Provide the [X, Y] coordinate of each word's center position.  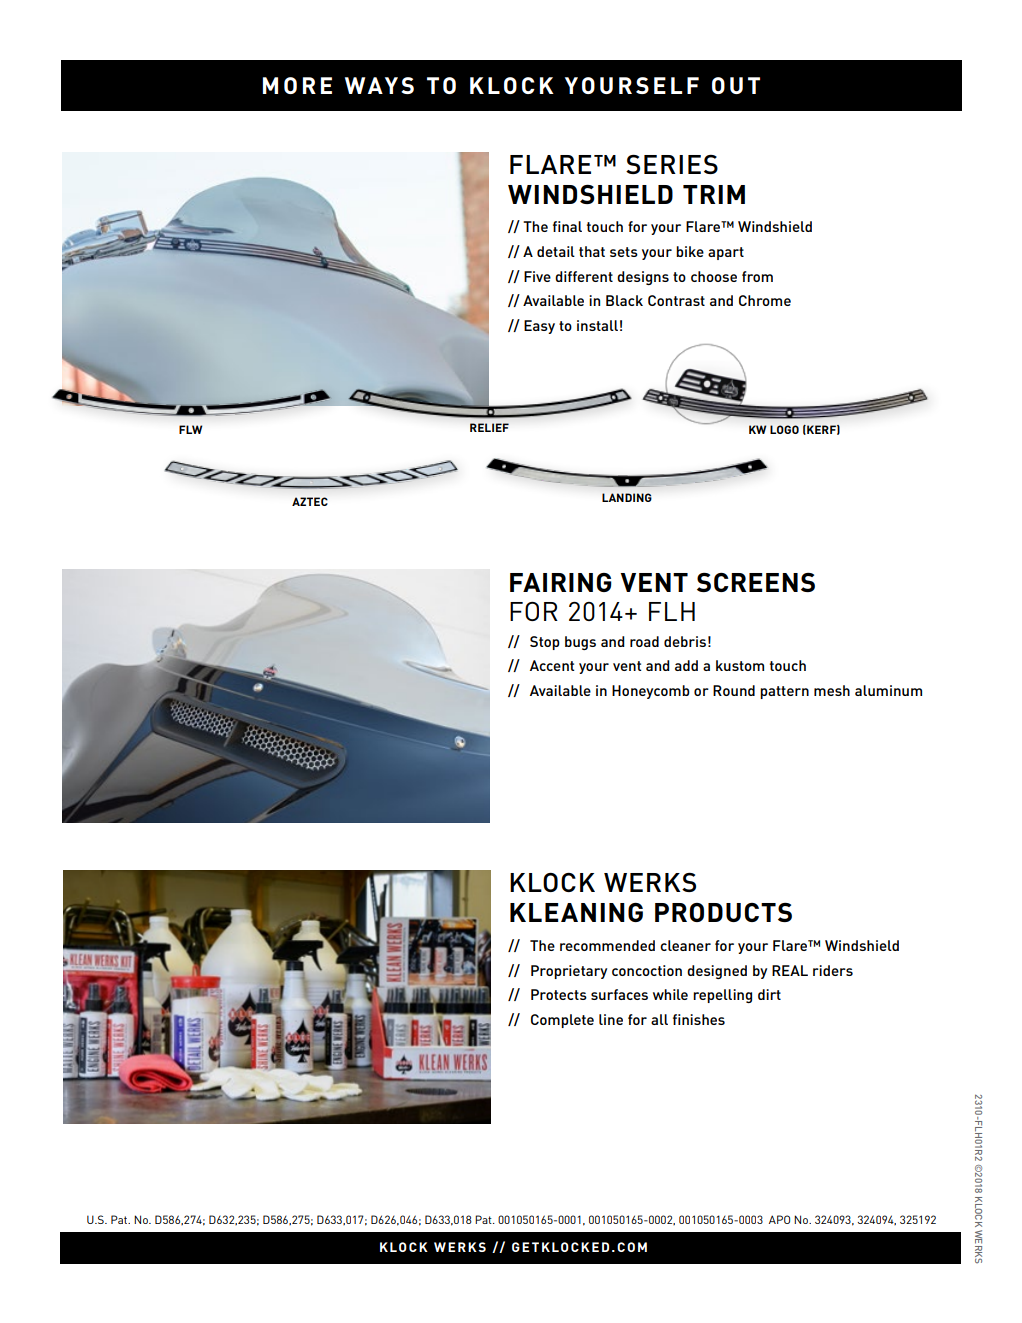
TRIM [714, 194]
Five [537, 276]
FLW [190, 429]
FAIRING [561, 582]
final [567, 226]
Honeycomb [651, 692]
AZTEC [310, 501]
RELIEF [489, 427]
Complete [562, 1021]
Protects [559, 994]
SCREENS [756, 582]
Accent [552, 665]
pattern [784, 692]
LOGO [784, 429]
